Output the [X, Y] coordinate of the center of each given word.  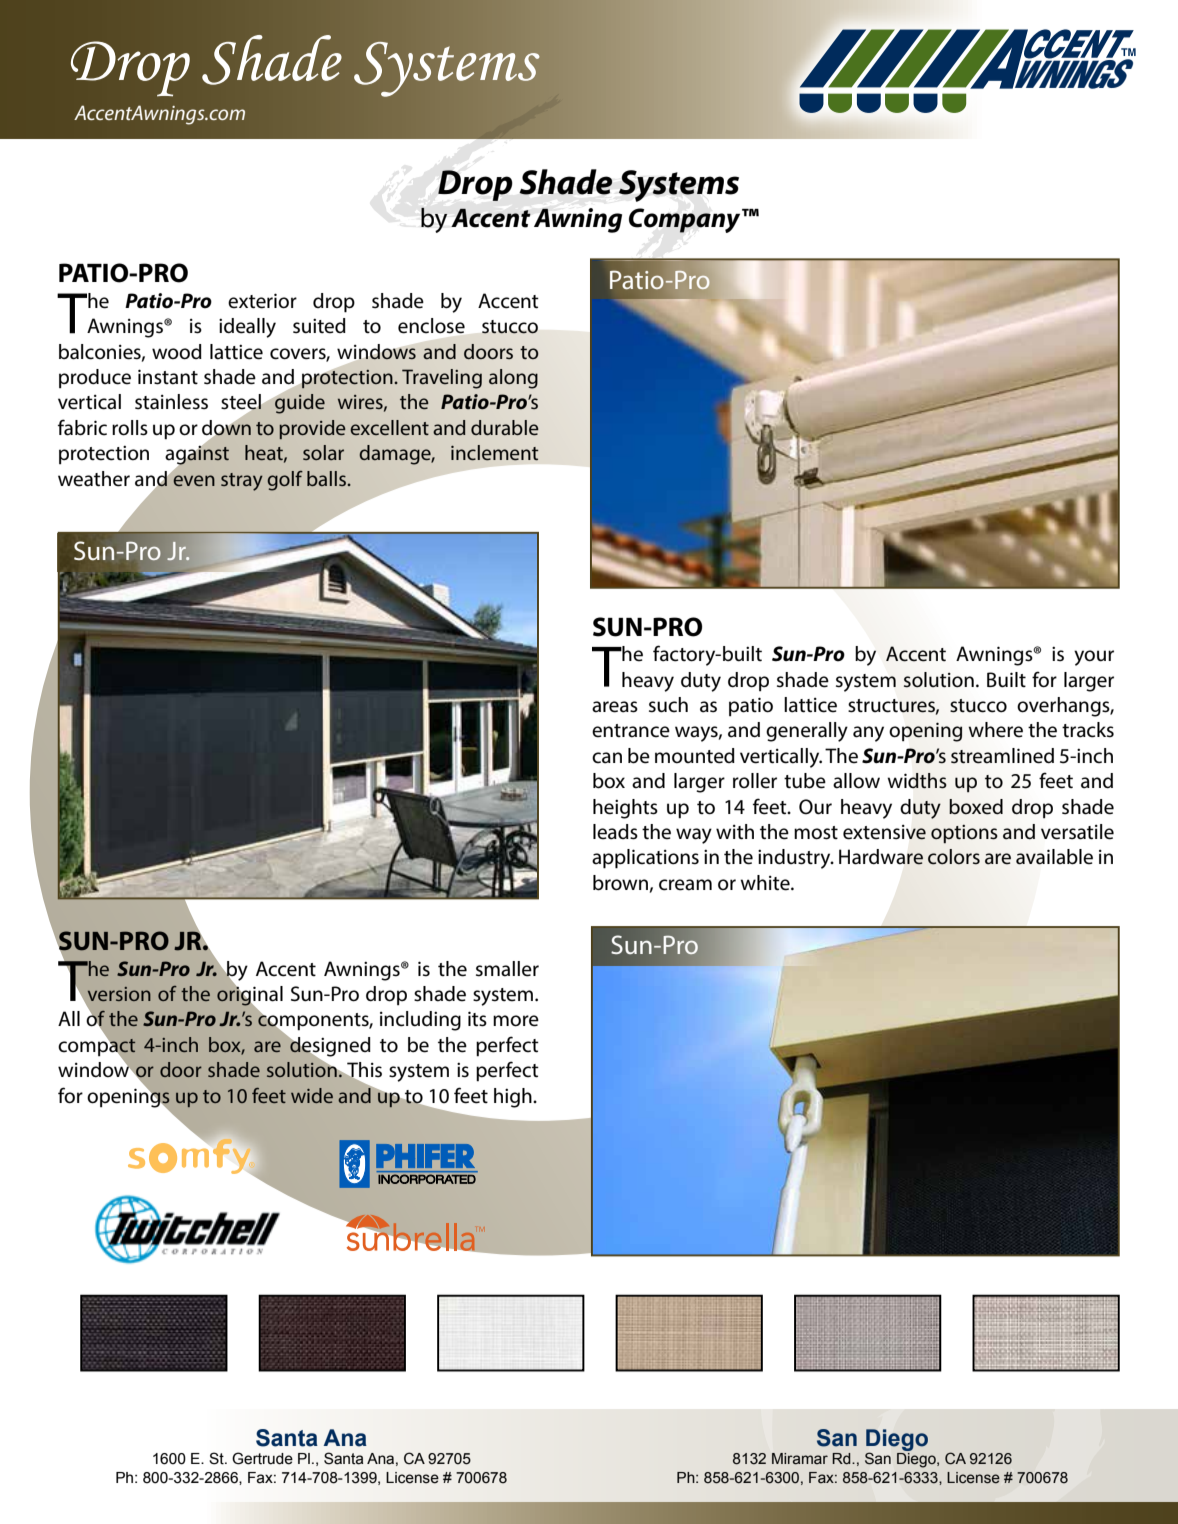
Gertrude [262, 1458]
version [119, 994]
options [964, 834]
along [513, 379]
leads [615, 832]
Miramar [800, 1459]
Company [686, 220]
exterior [262, 301]
